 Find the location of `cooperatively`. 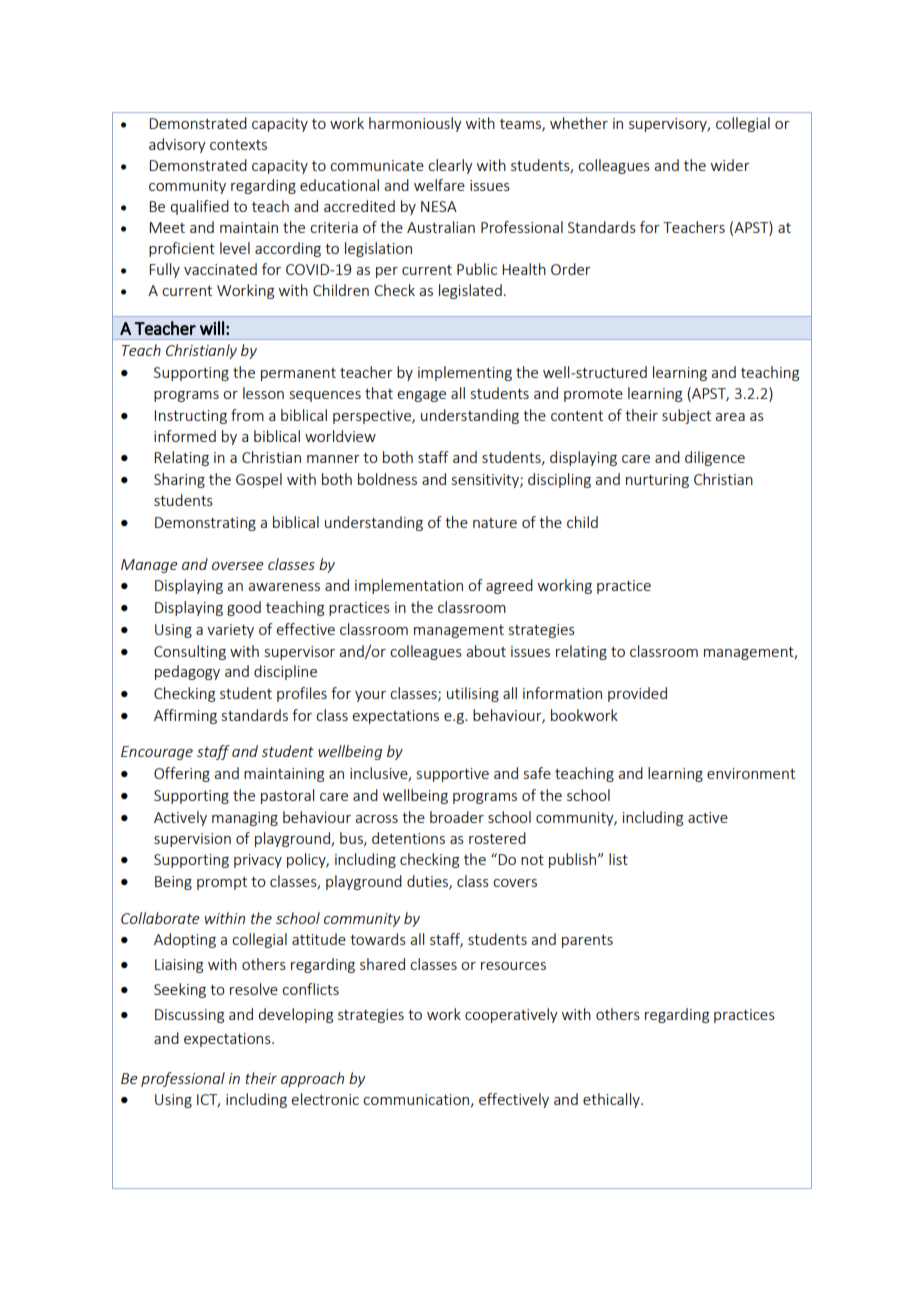

cooperatively is located at coordinates (511, 1015).
